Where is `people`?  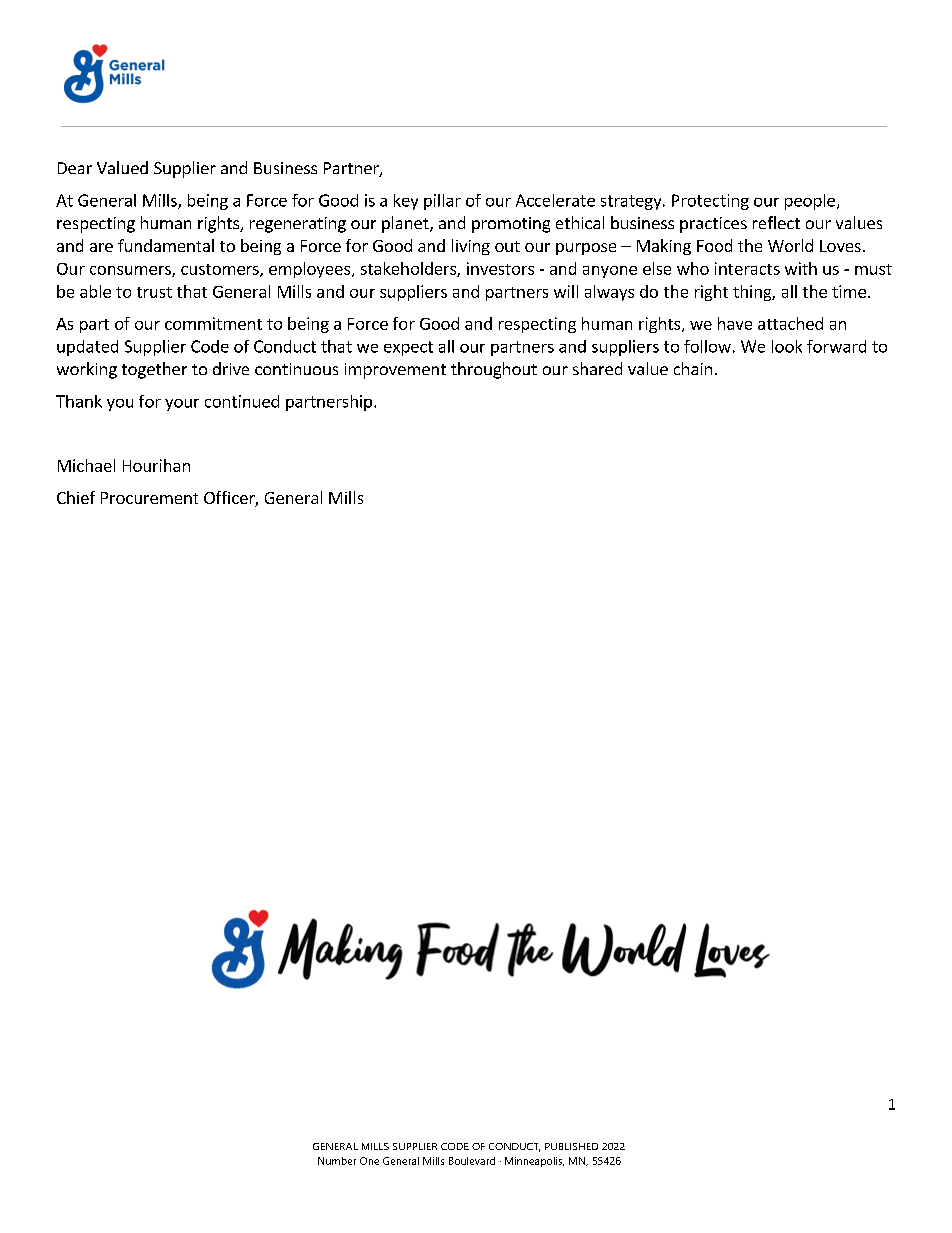
people is located at coordinates (810, 202).
